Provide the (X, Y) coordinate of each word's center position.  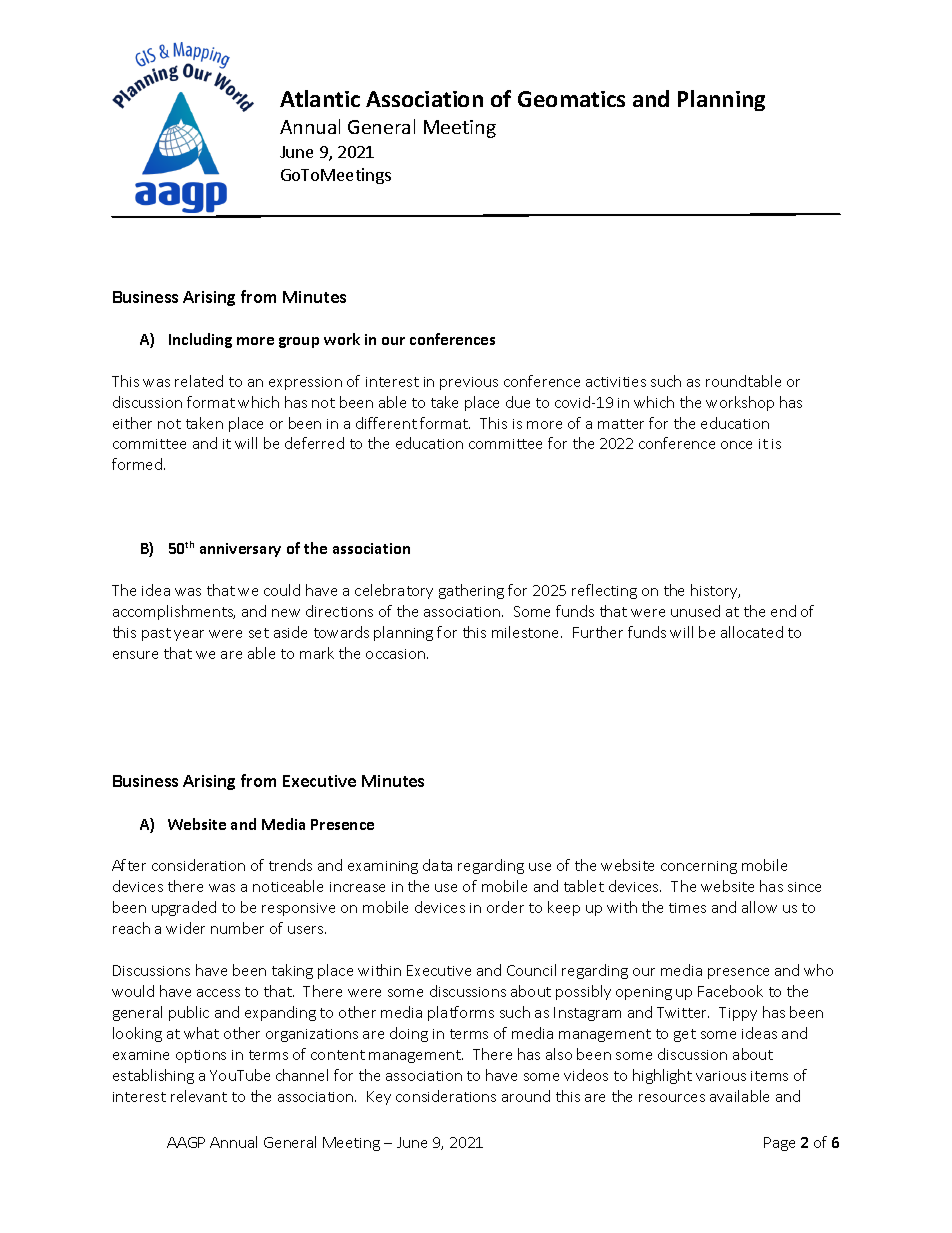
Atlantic (320, 98)
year (189, 635)
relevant (199, 1096)
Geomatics (571, 99)
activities (616, 382)
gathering (471, 591)
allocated (752, 632)
